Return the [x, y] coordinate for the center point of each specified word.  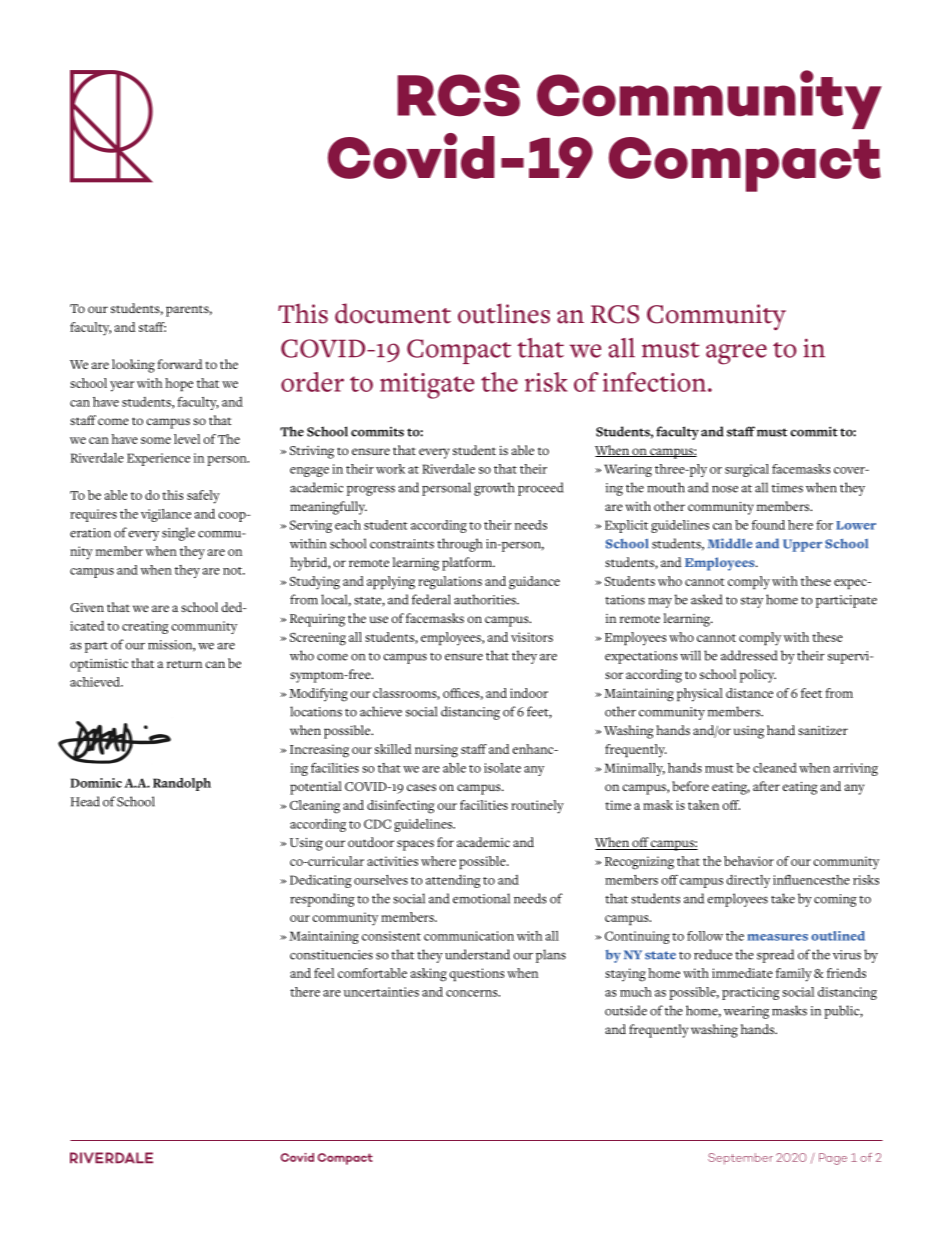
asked [706, 599]
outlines [504, 313]
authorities [486, 599]
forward [179, 364]
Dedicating [321, 881]
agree [736, 354]
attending [453, 881]
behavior [749, 861]
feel [324, 973]
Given [87, 607]
